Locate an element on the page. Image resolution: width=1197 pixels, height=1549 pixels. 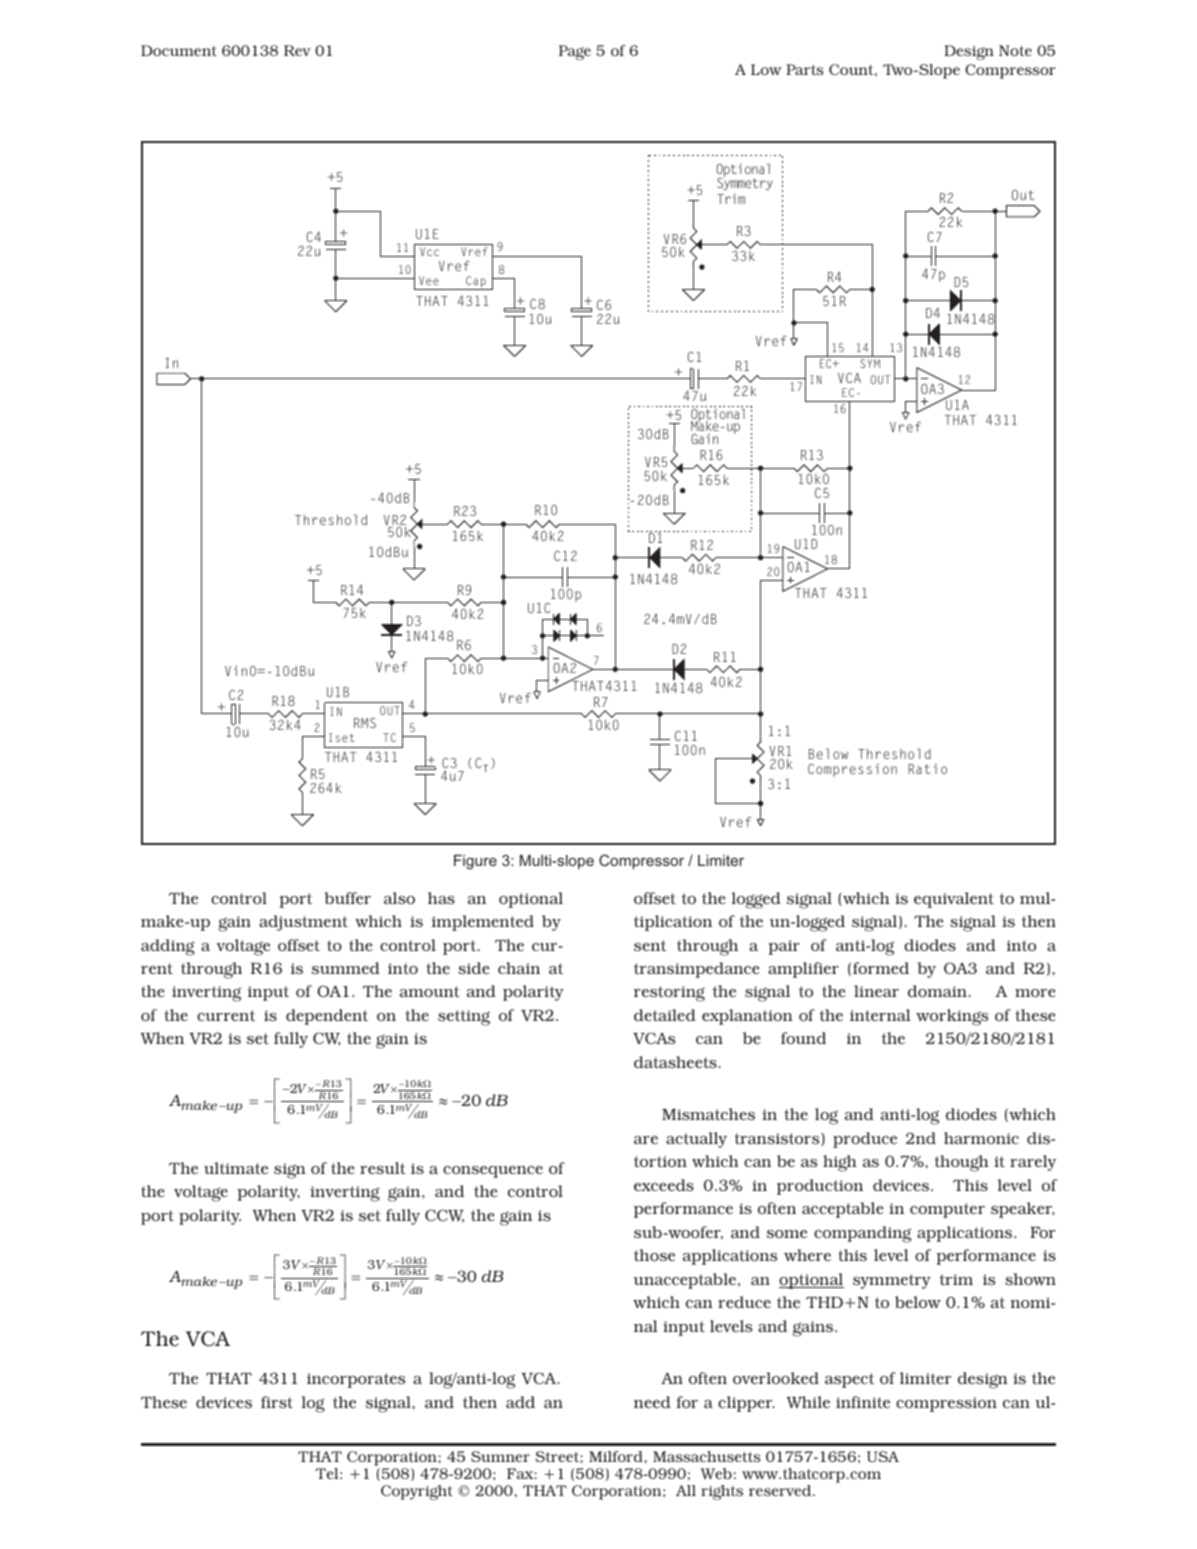
RMS is located at coordinates (365, 723).
